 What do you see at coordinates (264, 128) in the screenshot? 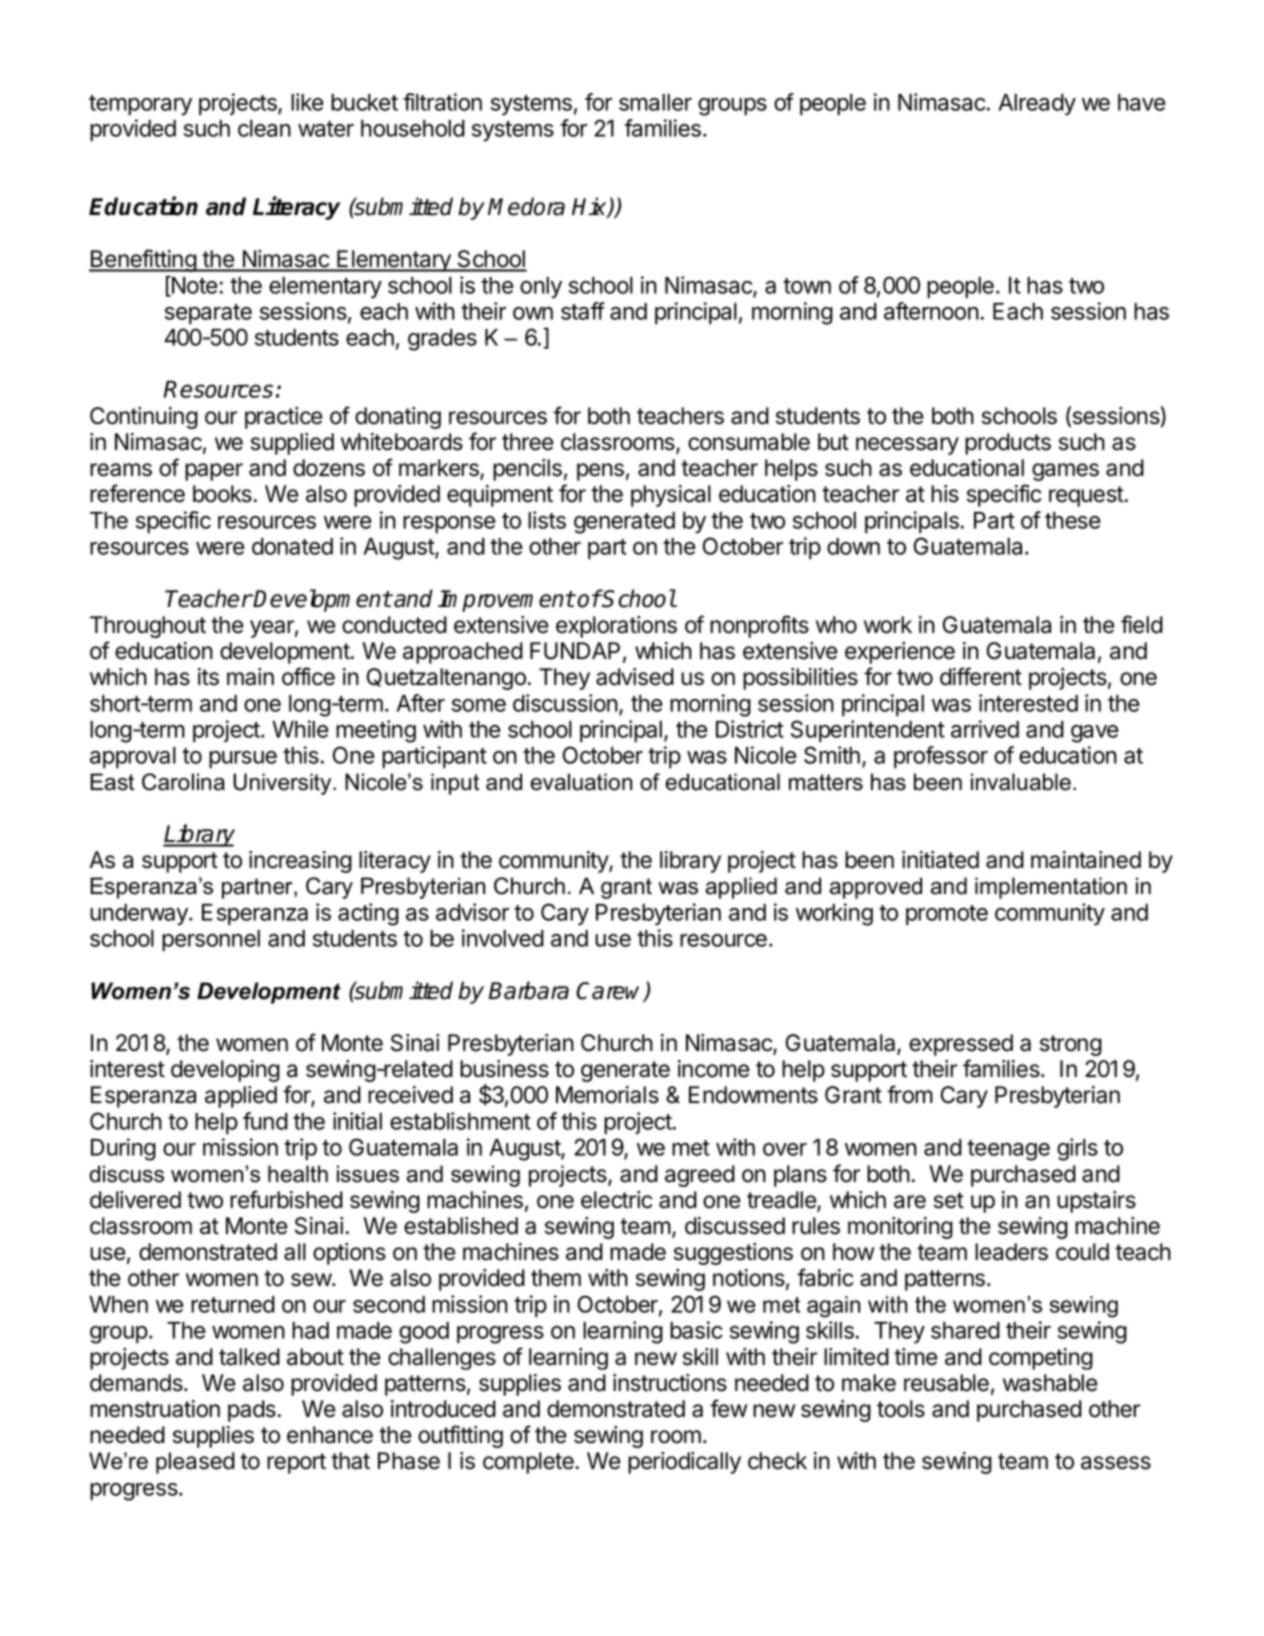
I see `clean` at bounding box center [264, 128].
